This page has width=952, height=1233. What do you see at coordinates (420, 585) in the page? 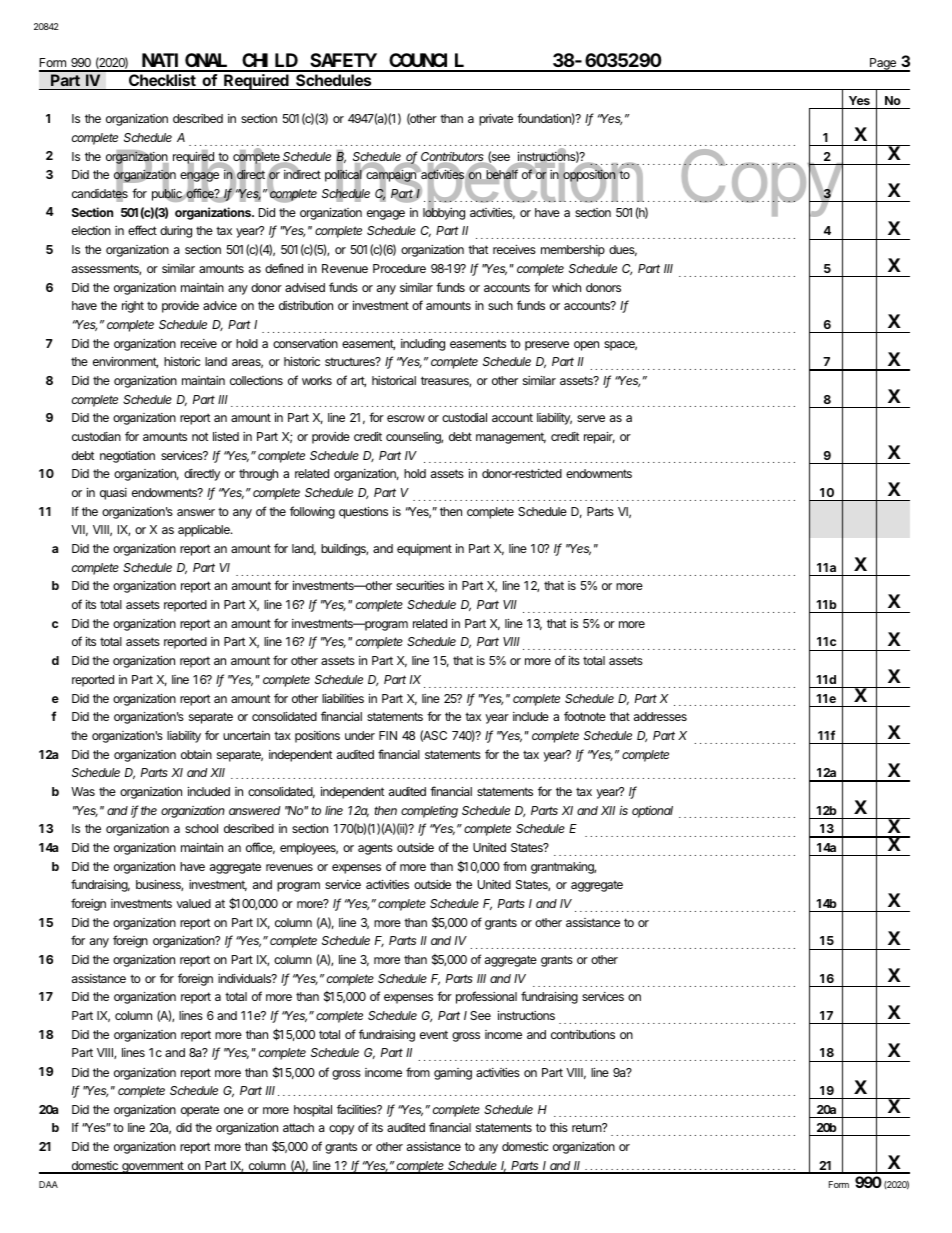
I see `securities` at bounding box center [420, 585].
